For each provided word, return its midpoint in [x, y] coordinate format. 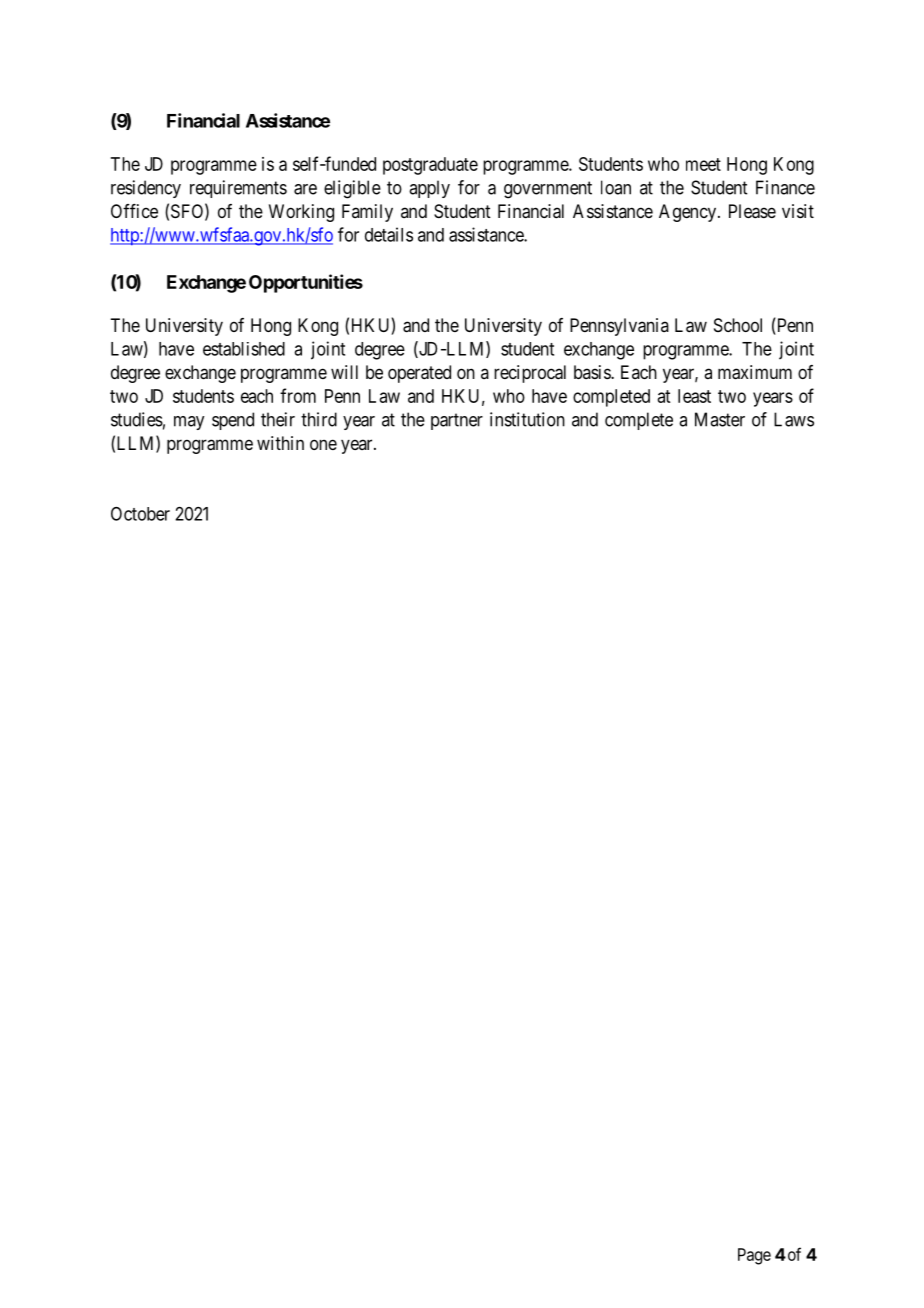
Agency [687, 213]
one [323, 444]
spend [233, 421]
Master [720, 419]
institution [527, 419]
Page [754, 1256]
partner [457, 421]
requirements [238, 189]
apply [429, 189]
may [189, 423]
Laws [794, 419]
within [280, 443]
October [140, 514]
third [319, 419]
